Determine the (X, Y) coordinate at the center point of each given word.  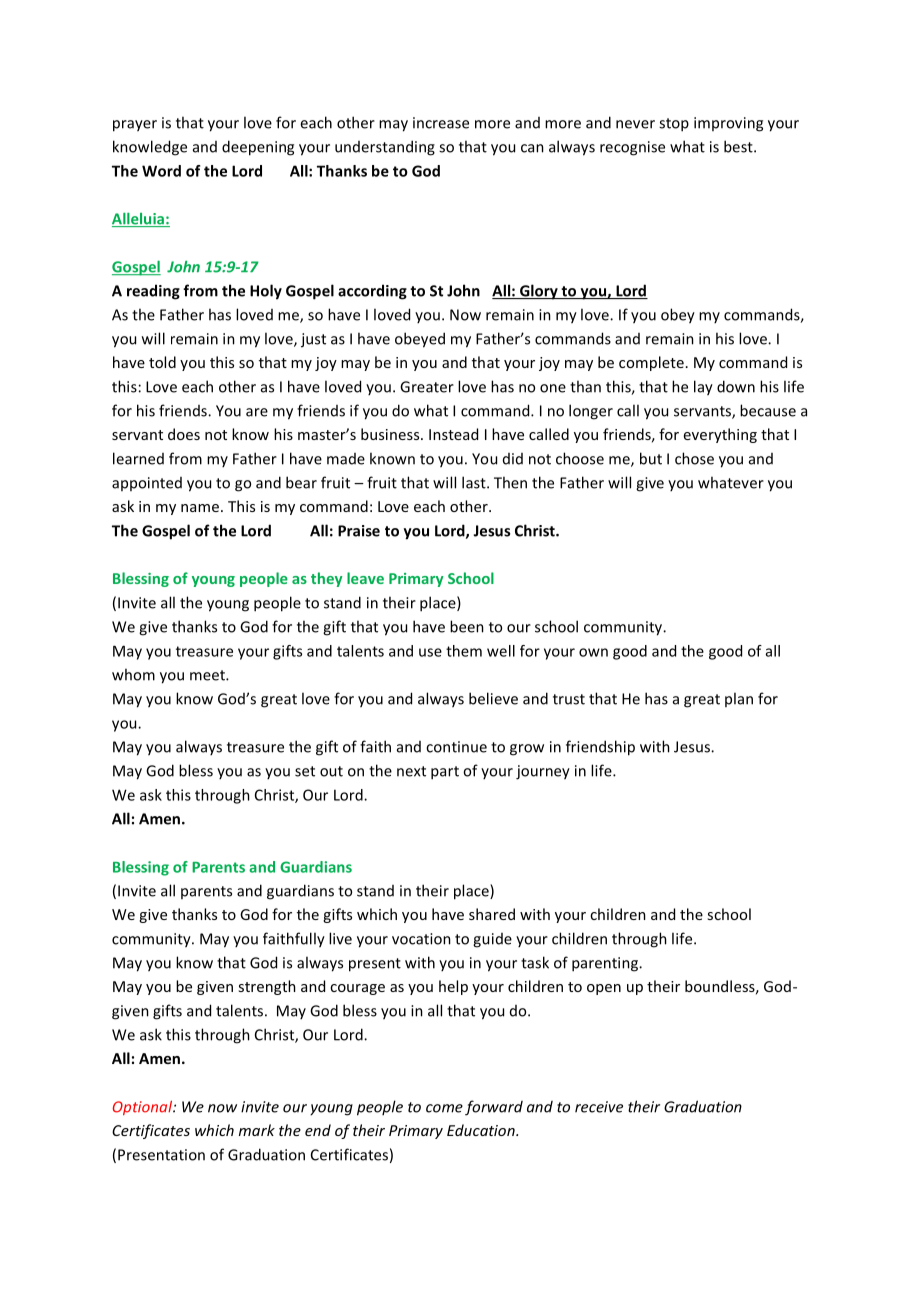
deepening (258, 148)
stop (674, 125)
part (445, 773)
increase (441, 123)
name (200, 508)
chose (694, 458)
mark (257, 1130)
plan (739, 699)
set (305, 771)
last (475, 482)
